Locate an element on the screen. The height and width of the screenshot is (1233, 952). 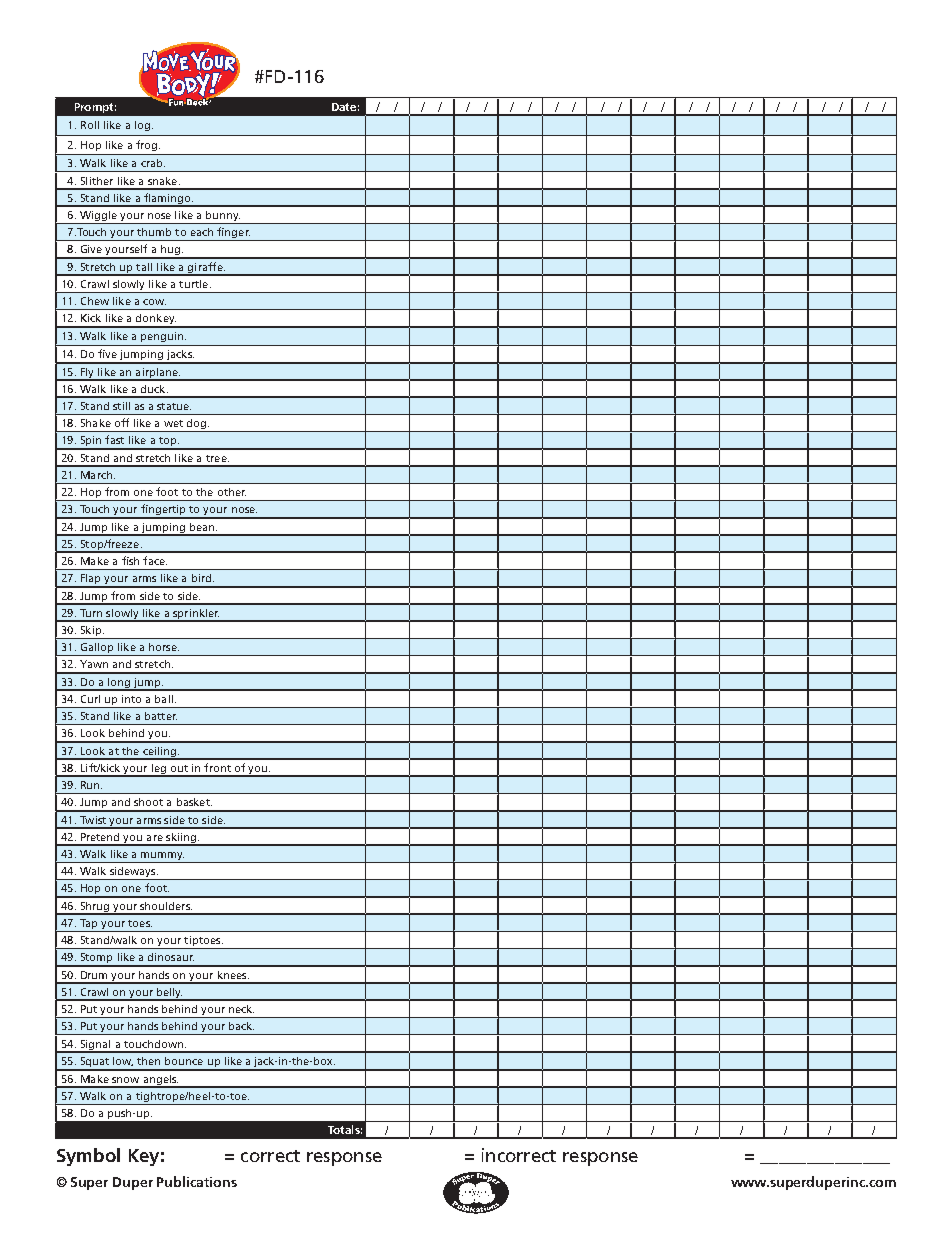
bunny is located at coordinates (222, 217).
